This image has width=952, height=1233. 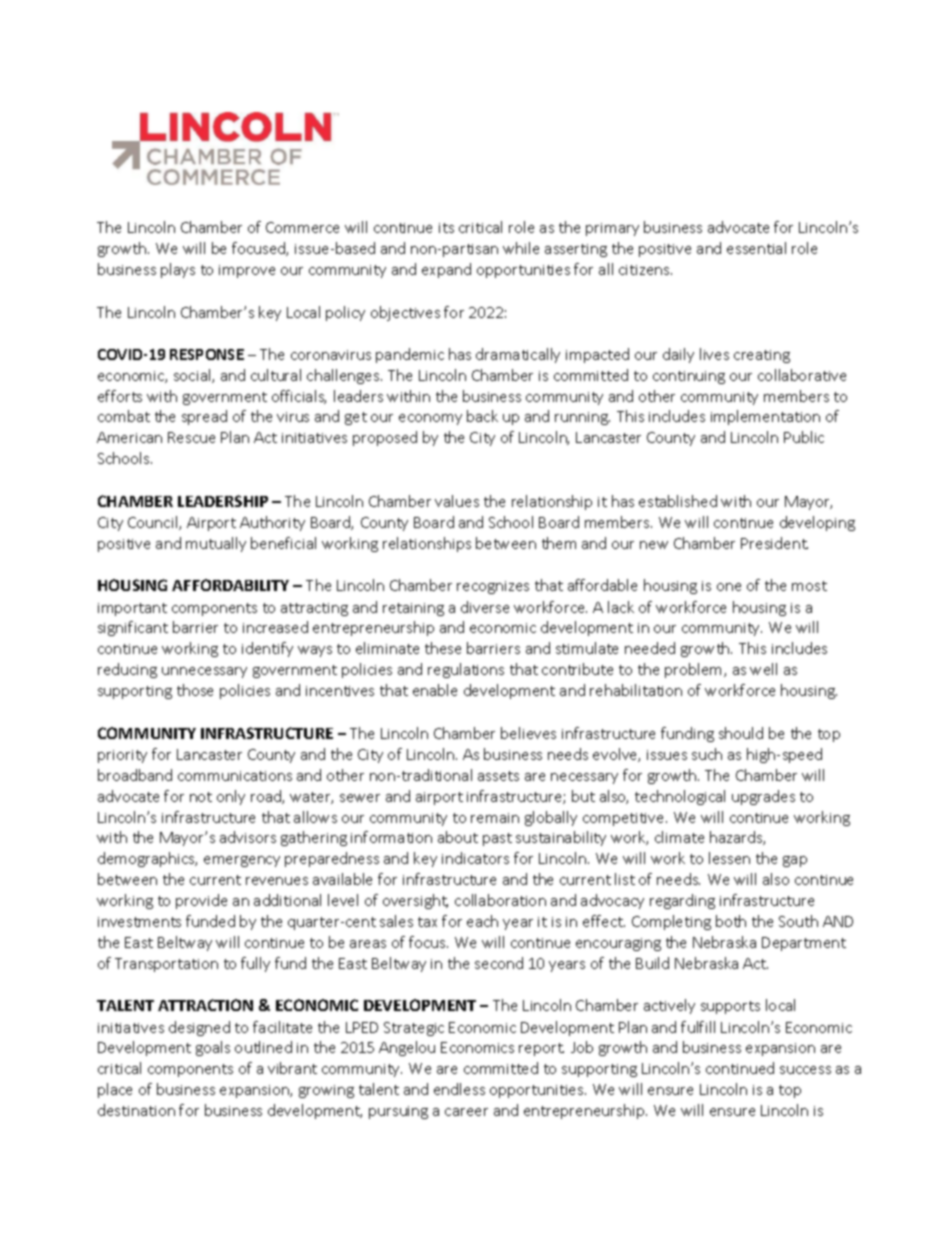 I want to click on plays, so click(x=178, y=270).
